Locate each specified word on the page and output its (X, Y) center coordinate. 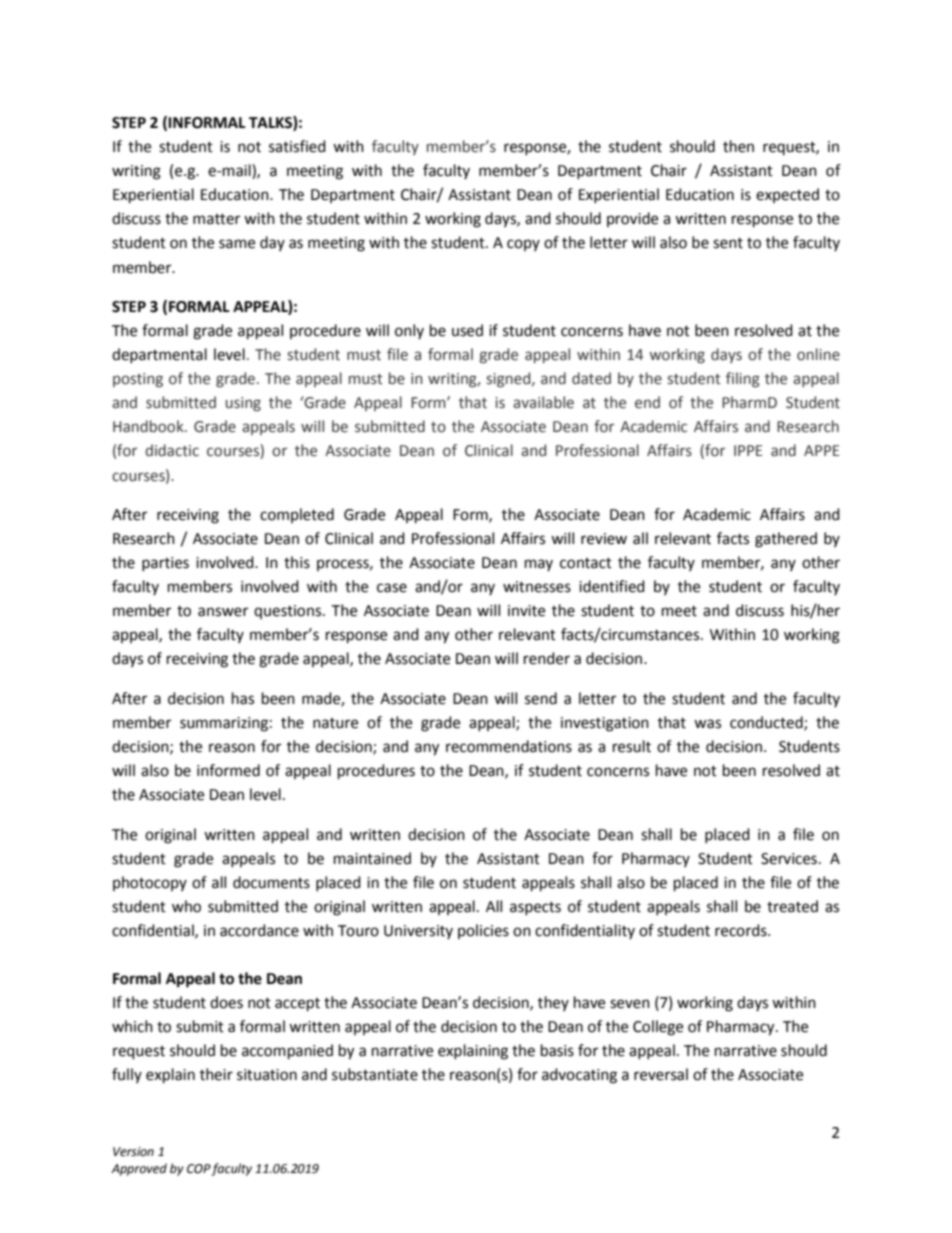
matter (216, 219)
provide (632, 219)
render (547, 658)
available (543, 402)
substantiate (375, 1074)
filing (743, 379)
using (243, 404)
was (707, 724)
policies (483, 931)
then (738, 146)
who (186, 906)
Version (133, 1152)
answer (223, 612)
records (742, 930)
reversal (661, 1074)
